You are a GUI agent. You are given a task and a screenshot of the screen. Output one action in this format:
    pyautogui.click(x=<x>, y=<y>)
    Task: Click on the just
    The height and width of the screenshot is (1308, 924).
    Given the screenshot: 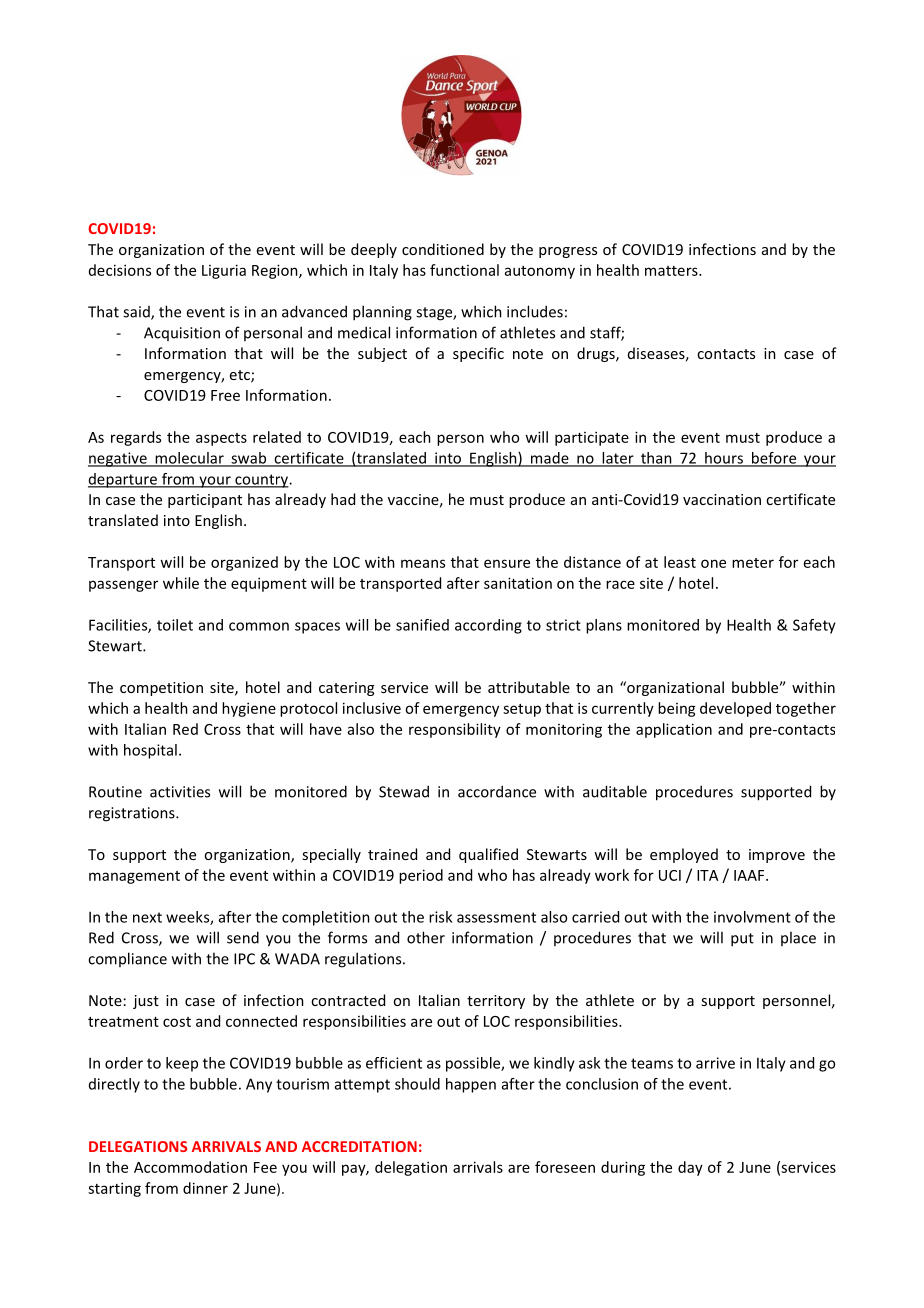 What is the action you would take?
    pyautogui.click(x=146, y=1002)
